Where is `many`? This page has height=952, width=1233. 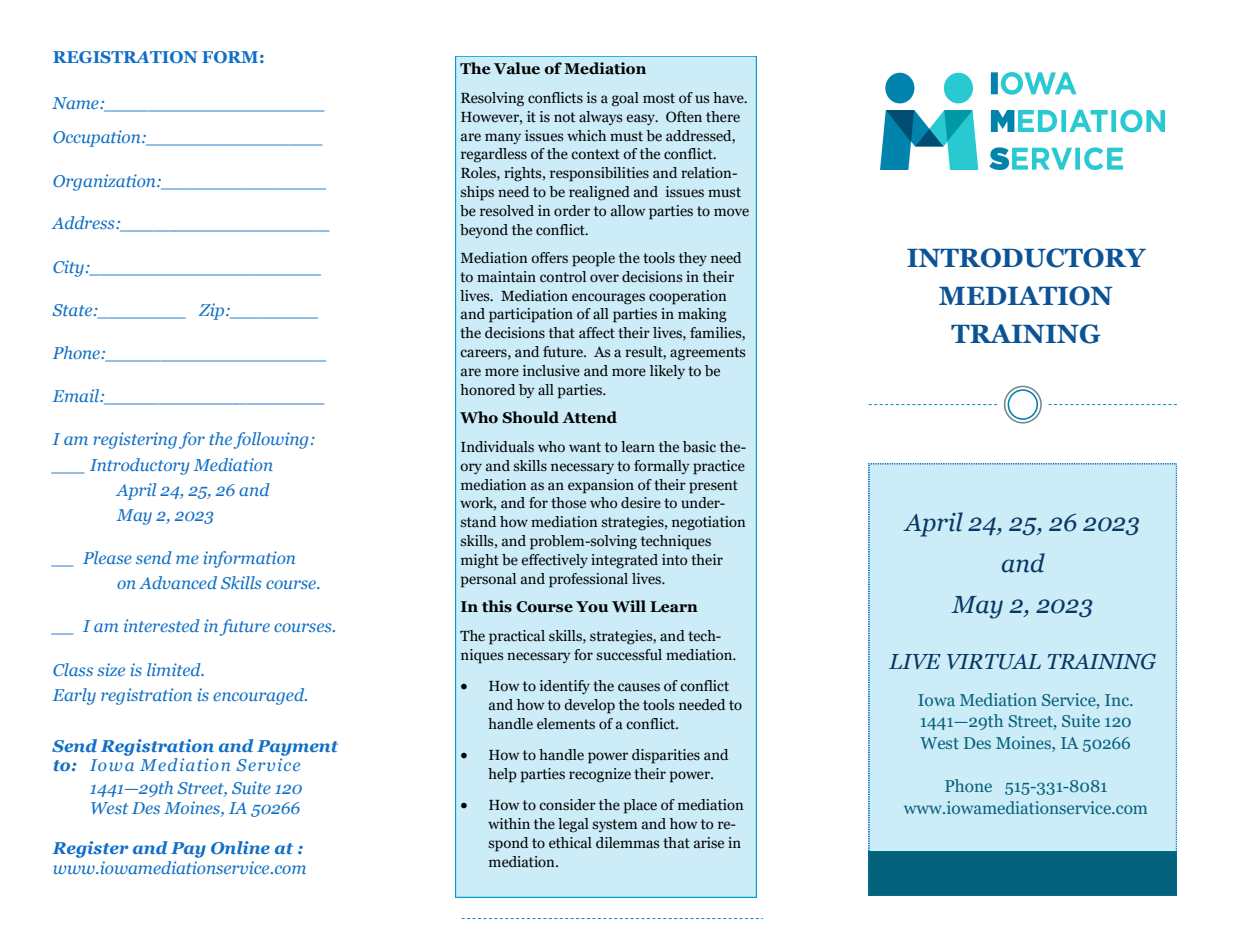
many is located at coordinates (503, 138).
